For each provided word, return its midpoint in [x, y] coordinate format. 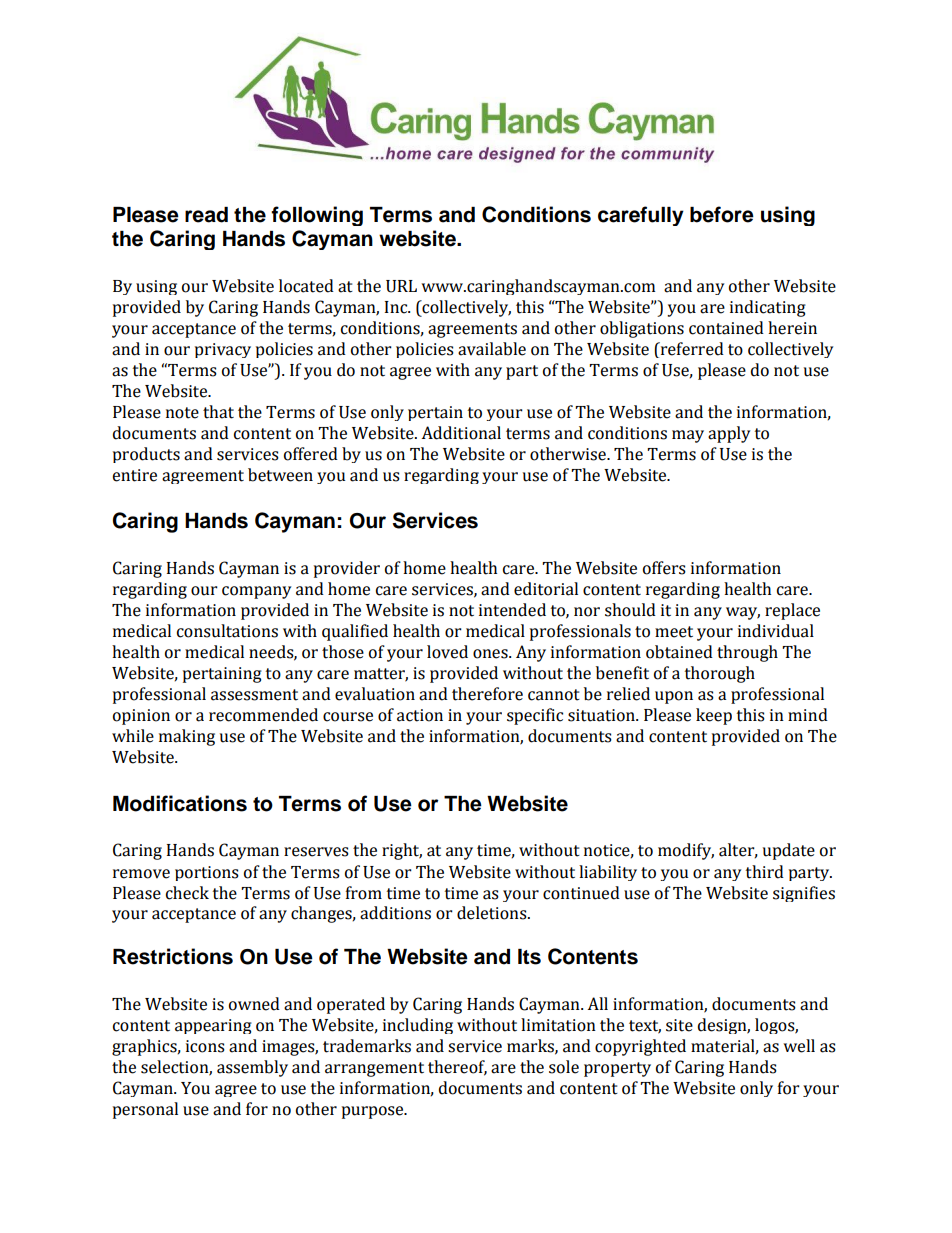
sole [564, 1067]
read [206, 215]
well [799, 1046]
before [722, 214]
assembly [252, 1068]
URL [401, 286]
